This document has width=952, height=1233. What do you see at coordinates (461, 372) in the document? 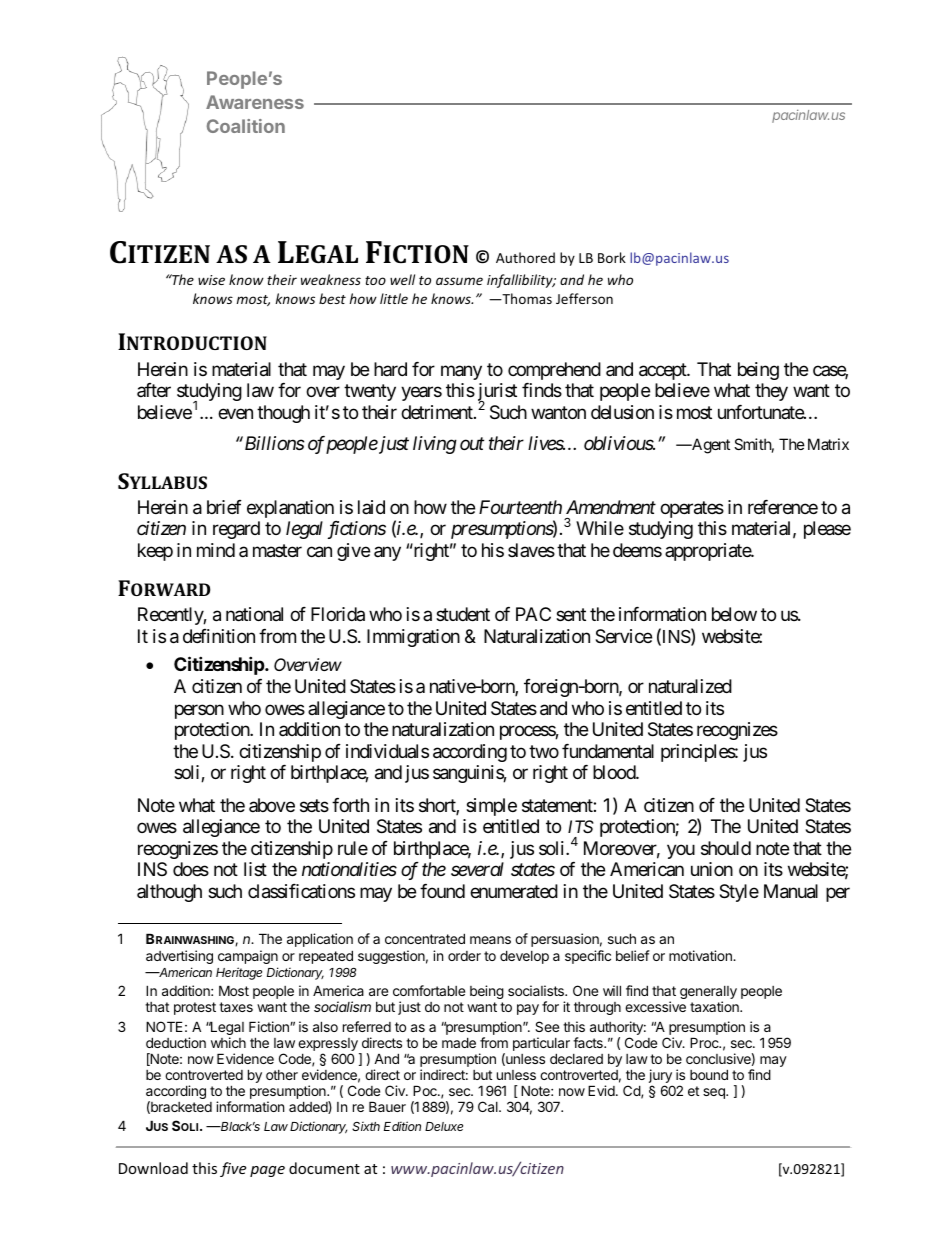
I see `many` at bounding box center [461, 372].
